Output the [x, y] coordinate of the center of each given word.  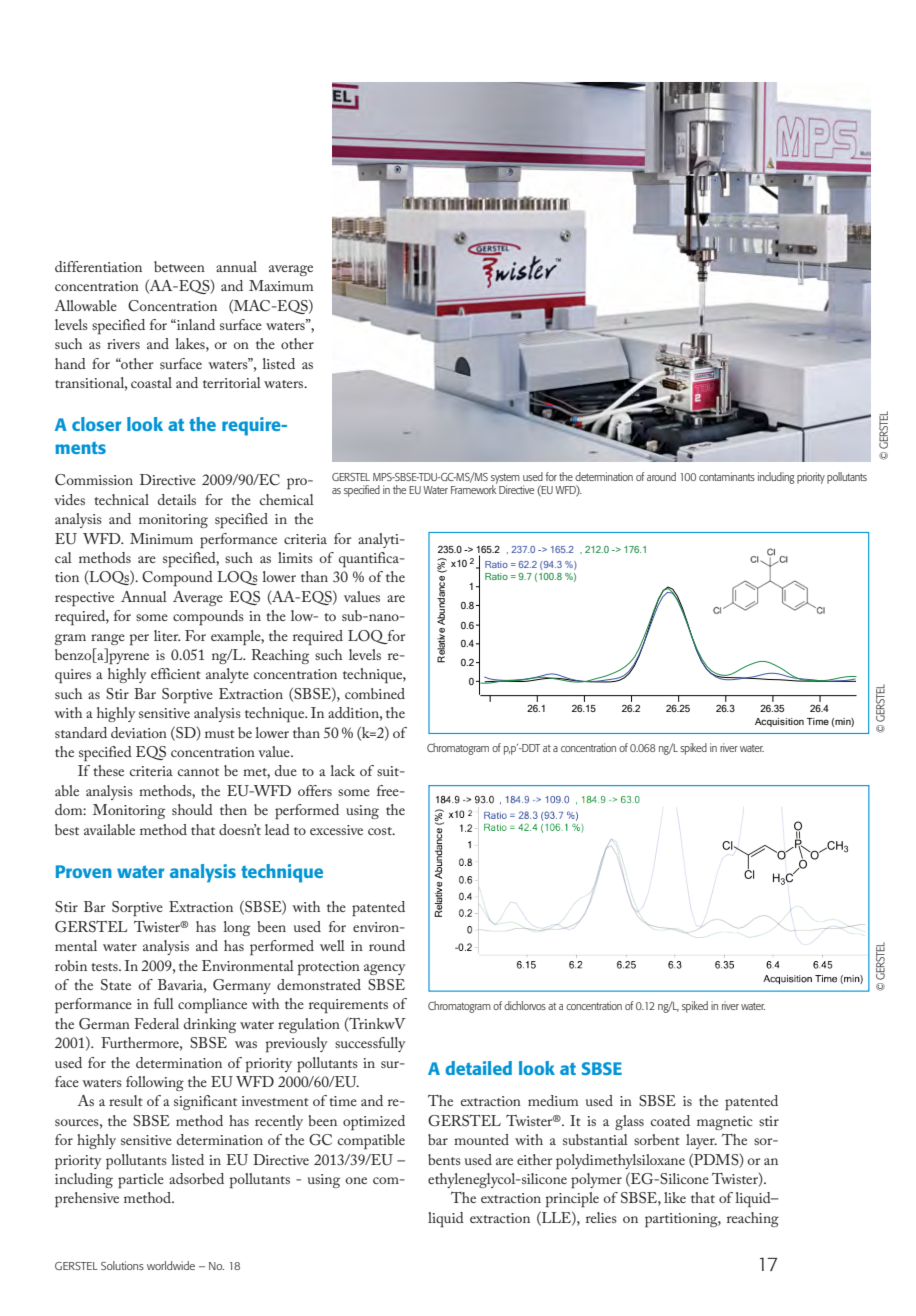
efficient [176, 673]
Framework [474, 488]
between [179, 266]
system [505, 479]
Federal [156, 1023]
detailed [478, 1068]
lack [342, 770]
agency [384, 969]
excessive [336, 830]
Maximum [281, 285]
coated [670, 1120]
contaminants [727, 476]
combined [375, 693]
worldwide [171, 1265]
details [177, 499]
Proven [84, 871]
